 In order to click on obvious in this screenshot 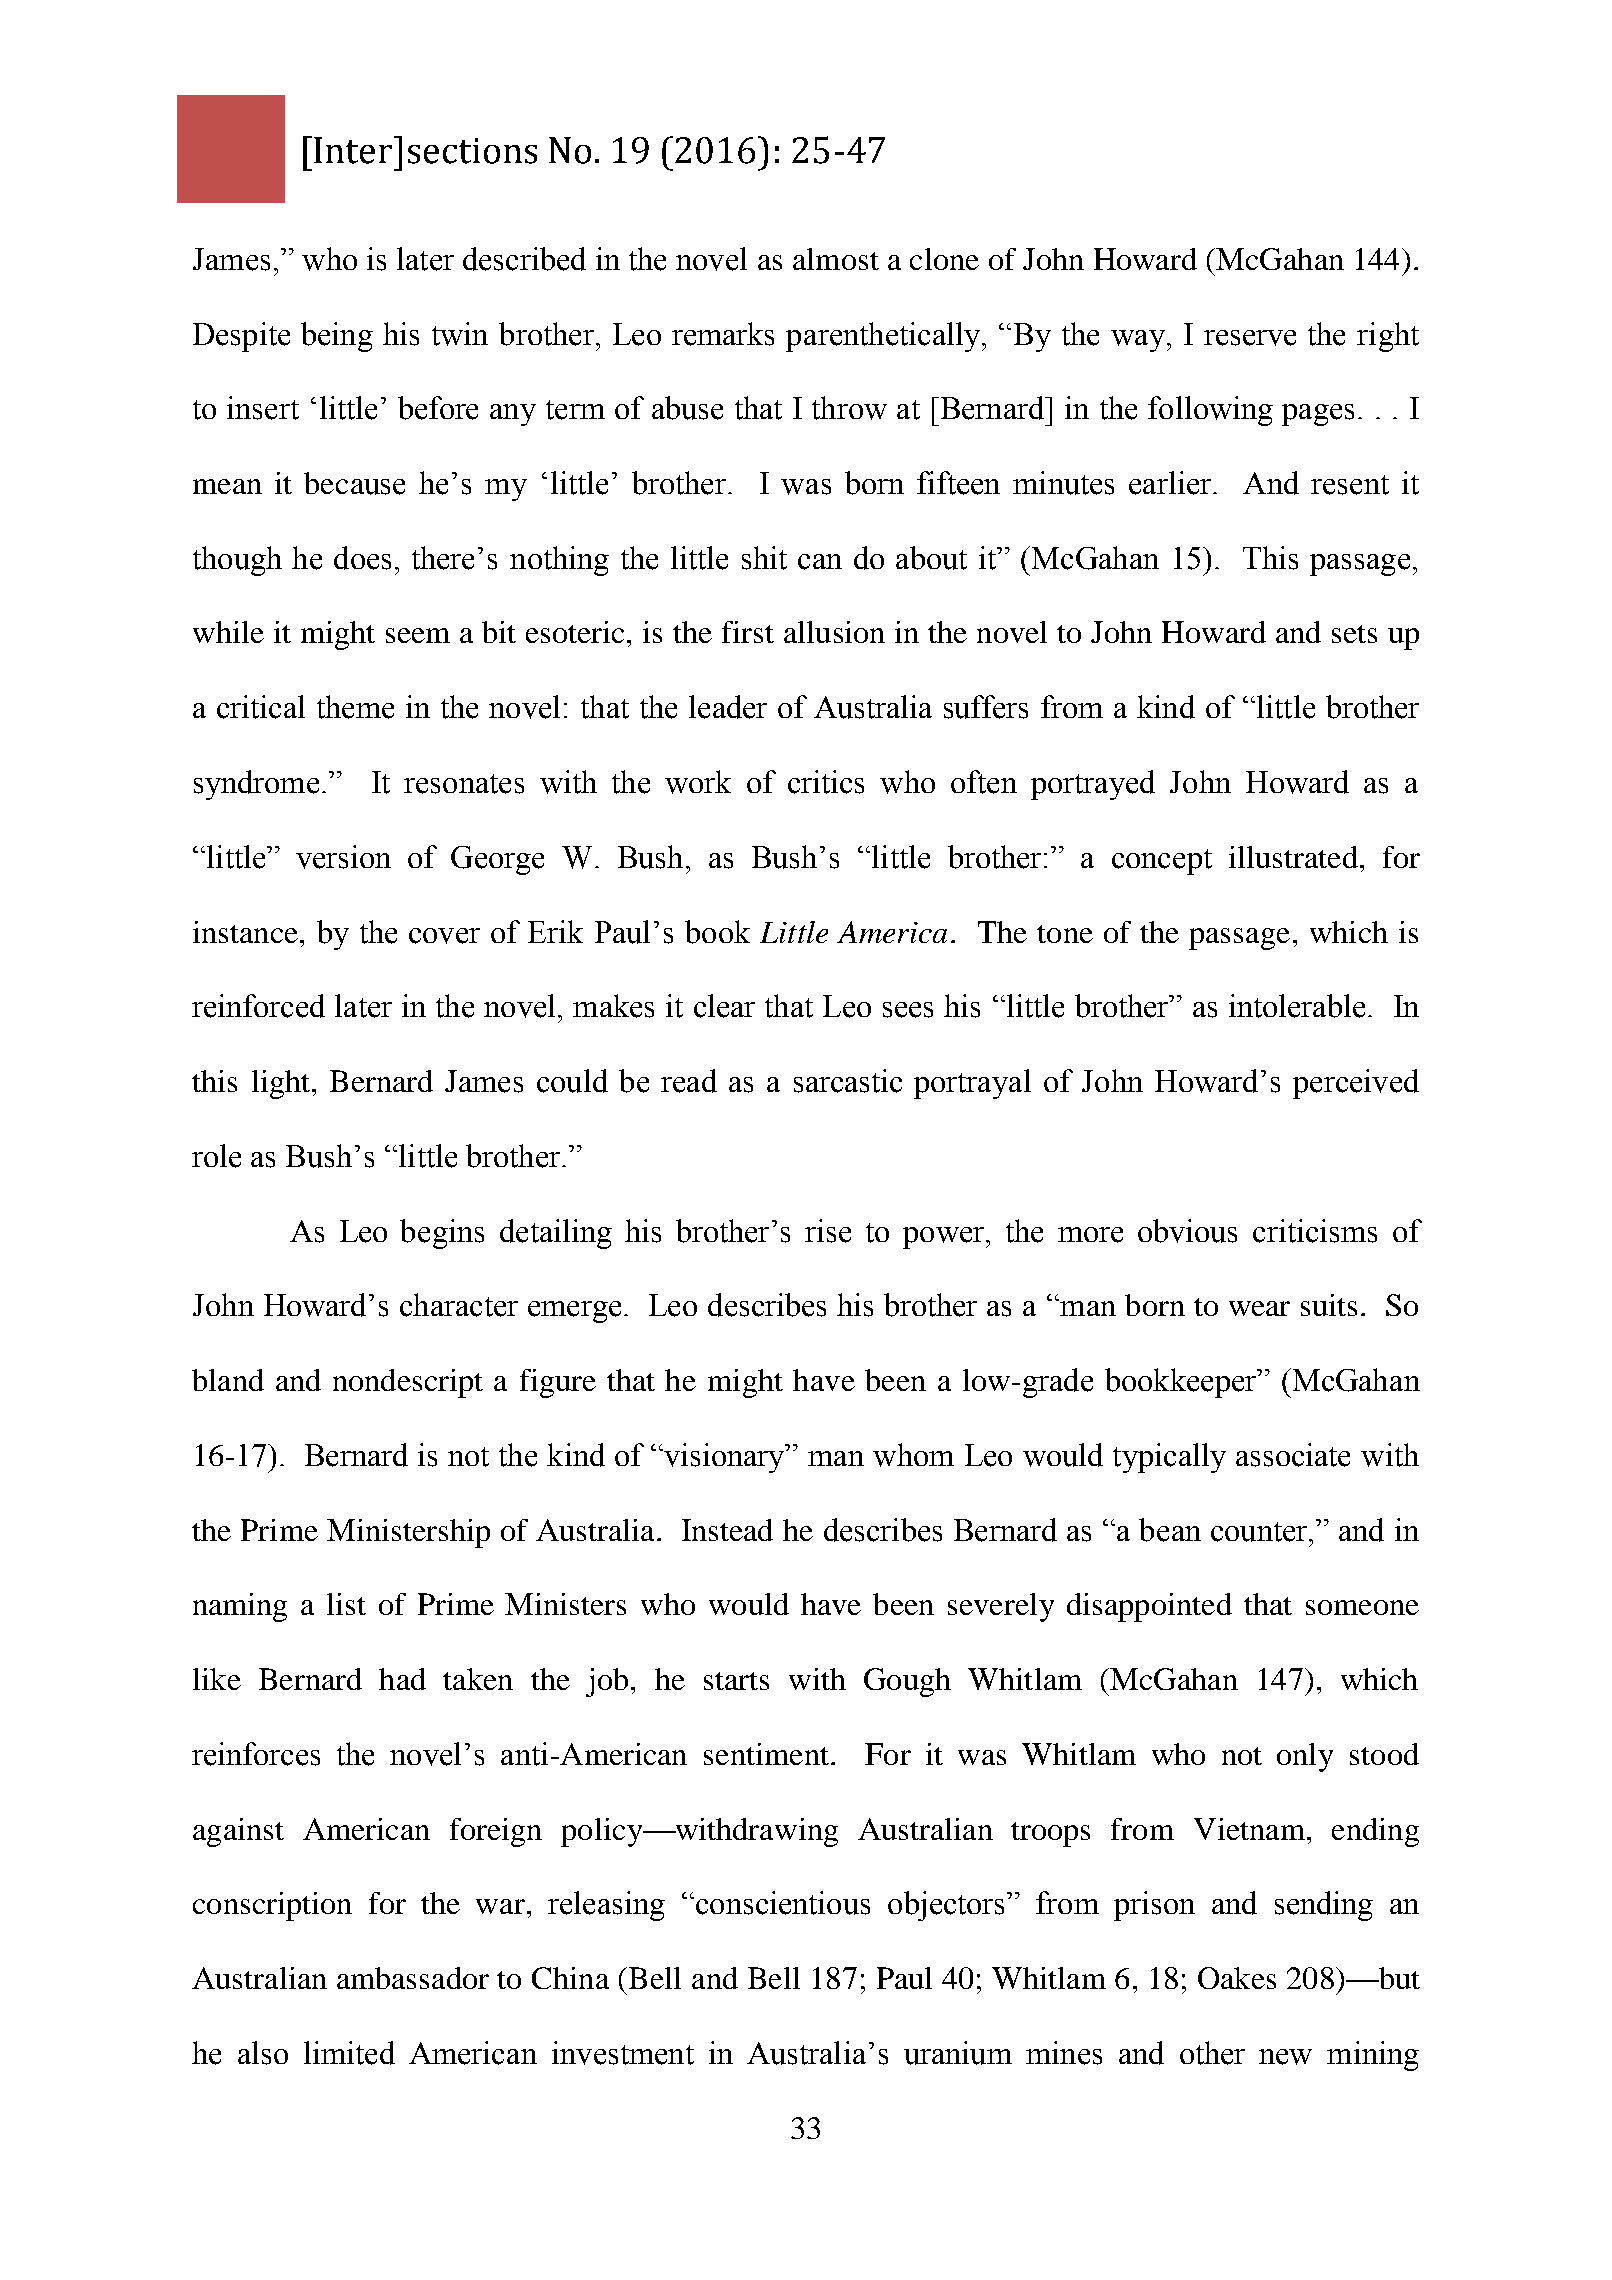, I will do `click(1187, 1231)`.
